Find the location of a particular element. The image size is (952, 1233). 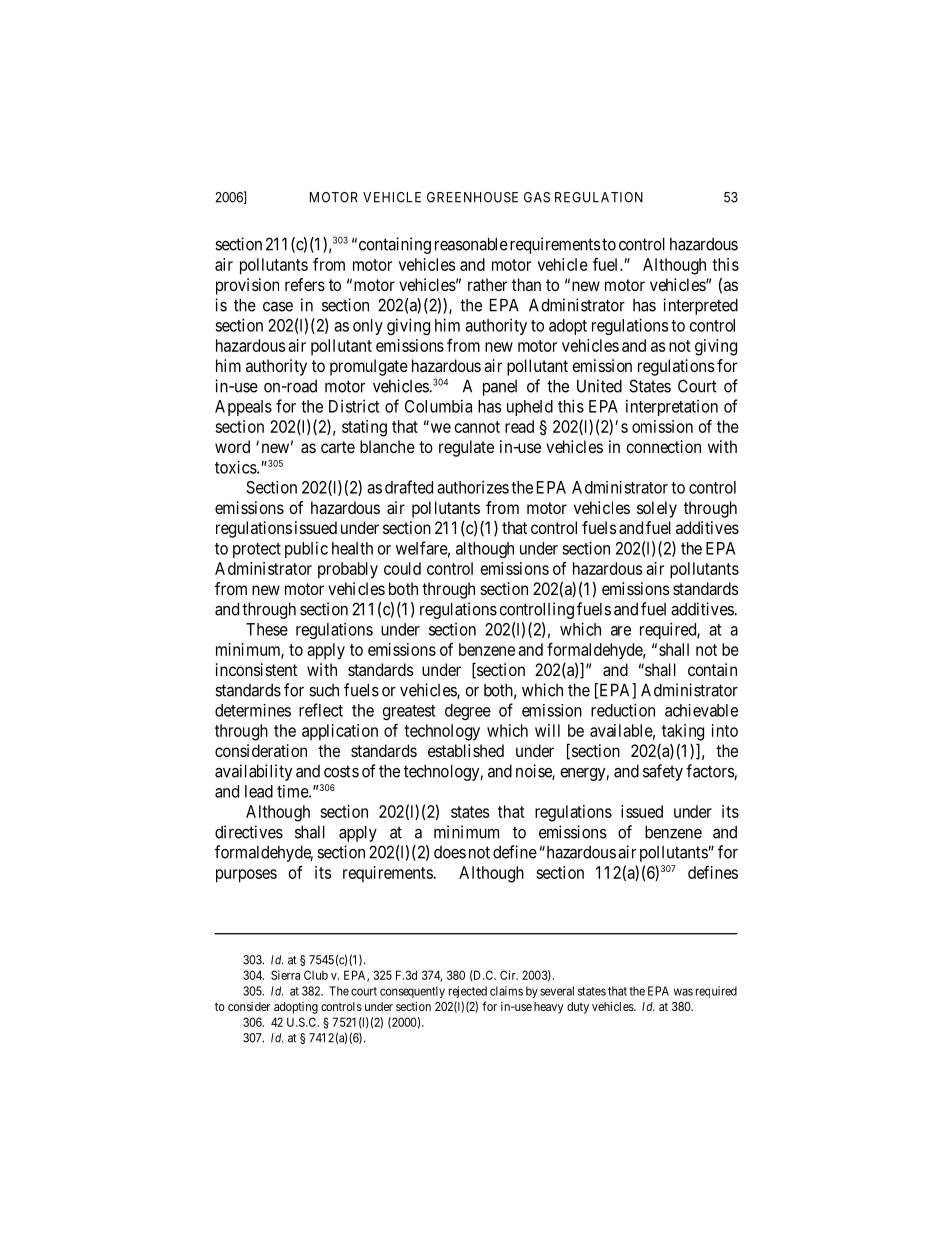

These is located at coordinates (267, 629).
